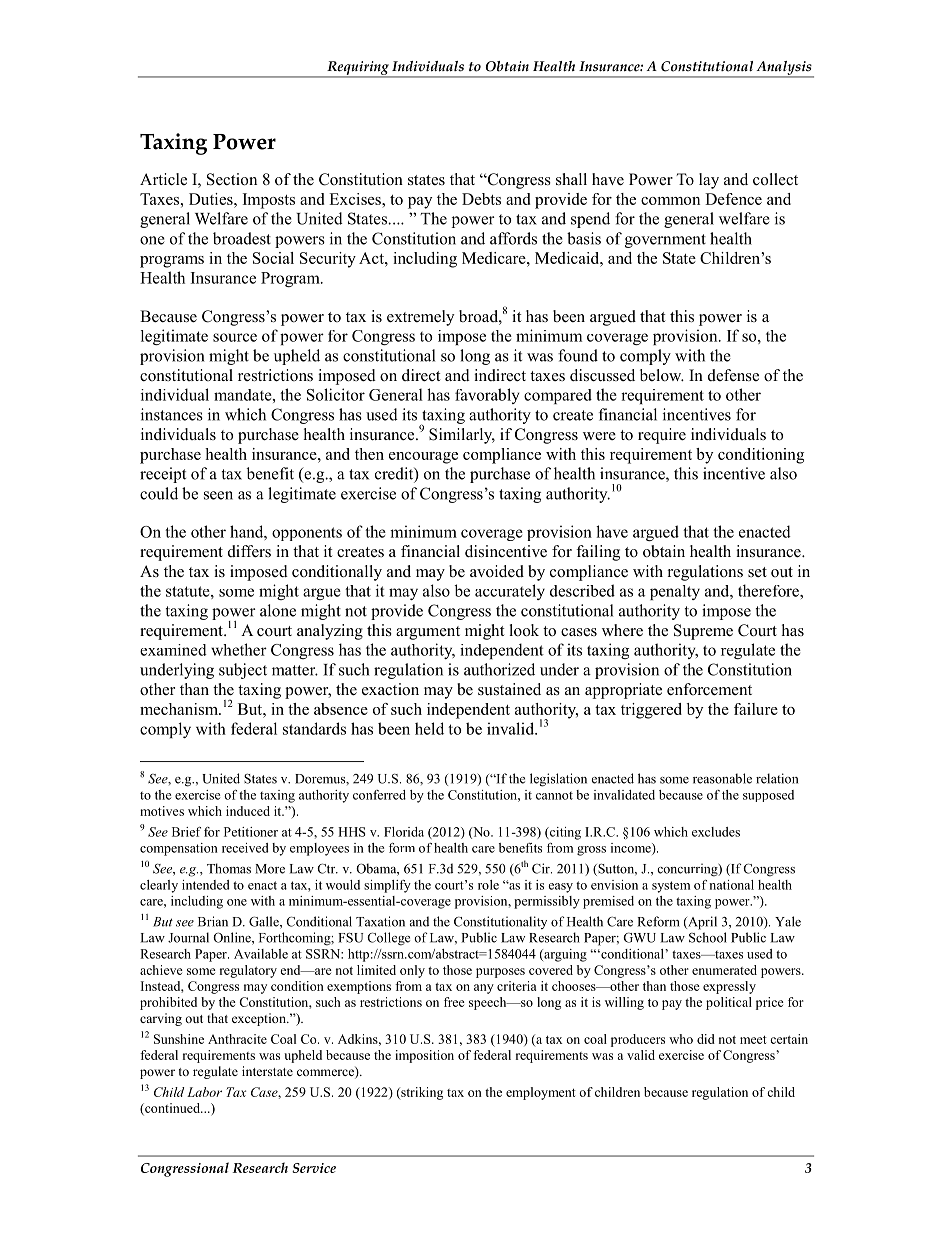 The height and width of the image is (1233, 952). I want to click on accurately, so click(510, 592).
